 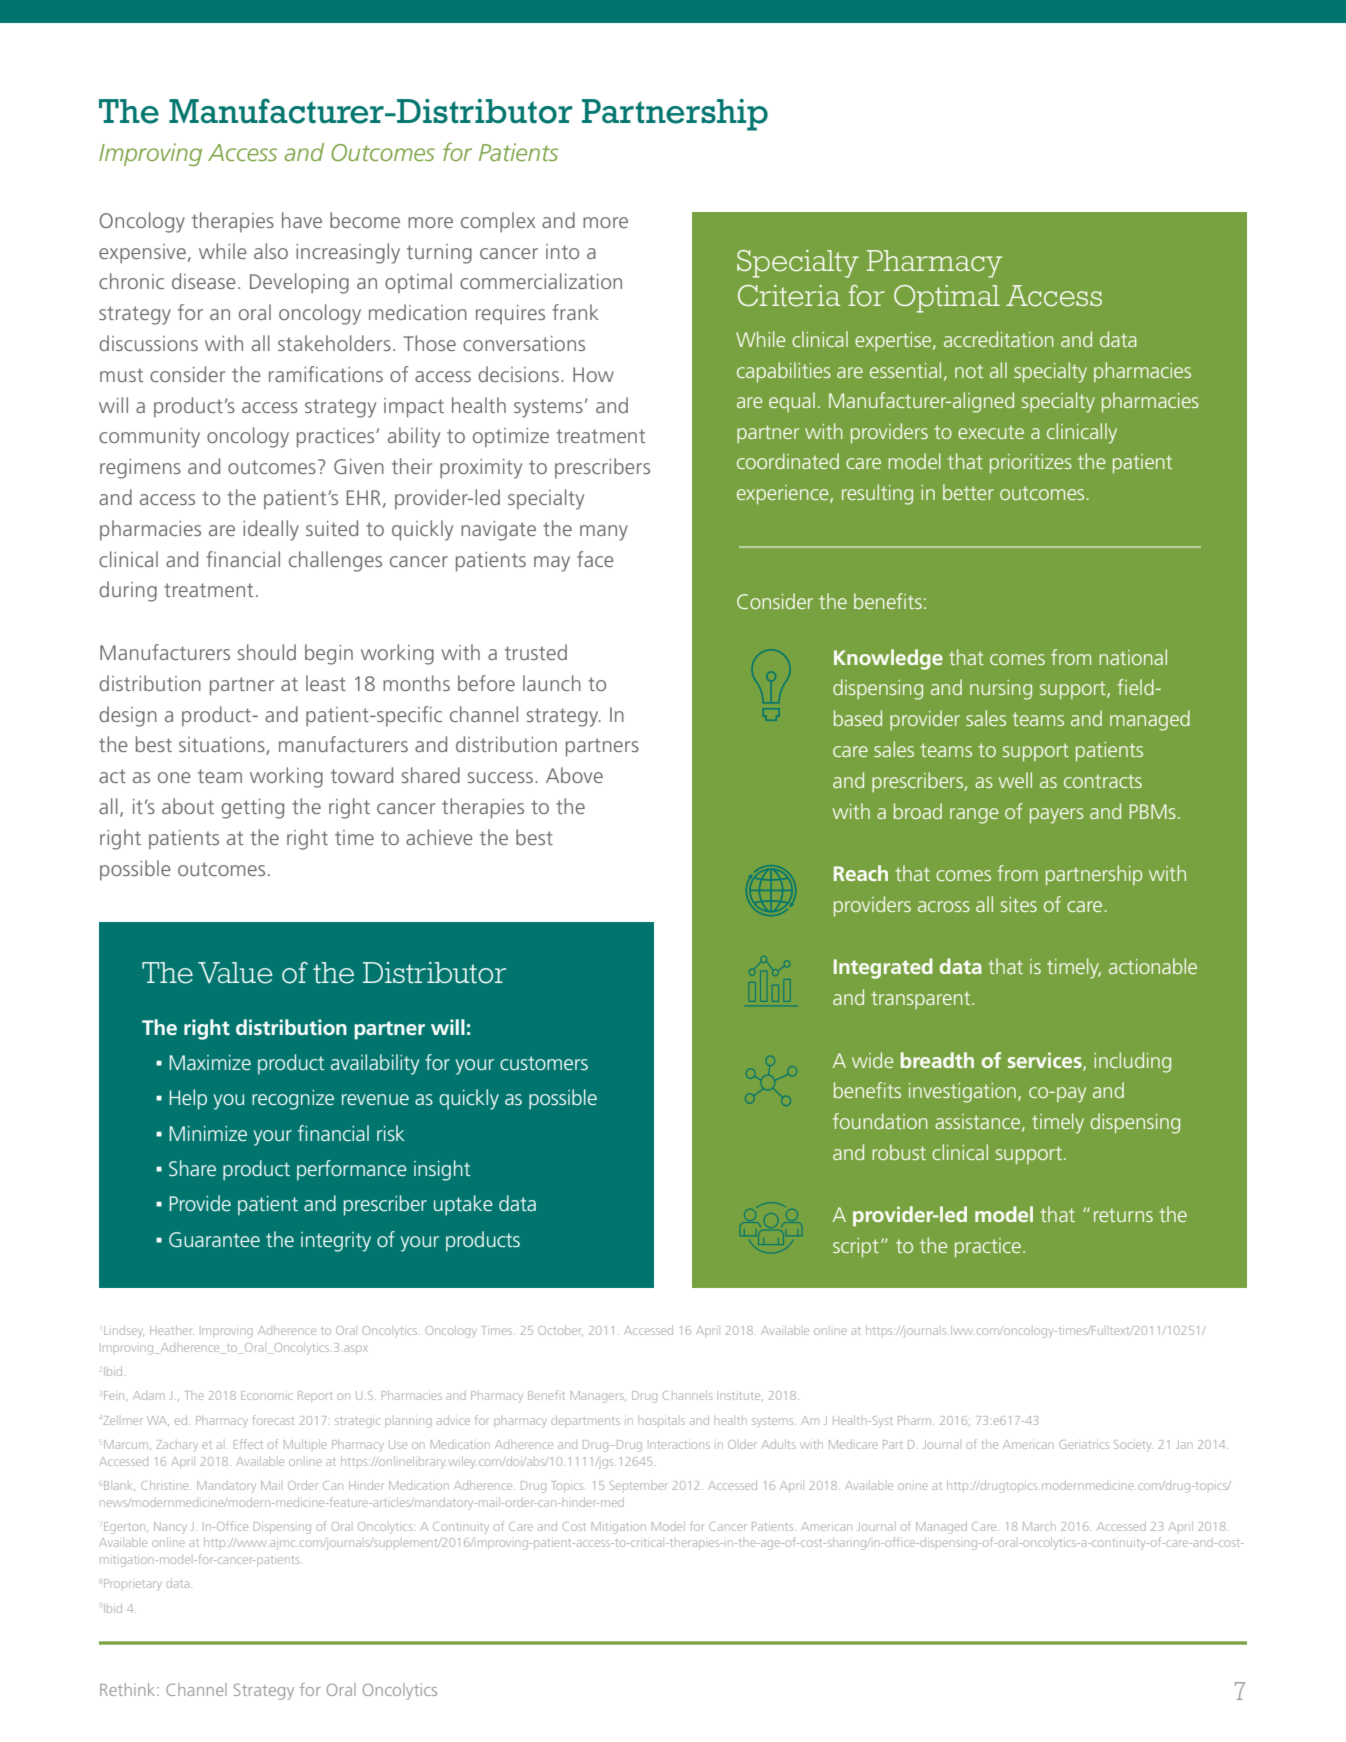 What do you see at coordinates (574, 775) in the document?
I see `Above` at bounding box center [574, 775].
